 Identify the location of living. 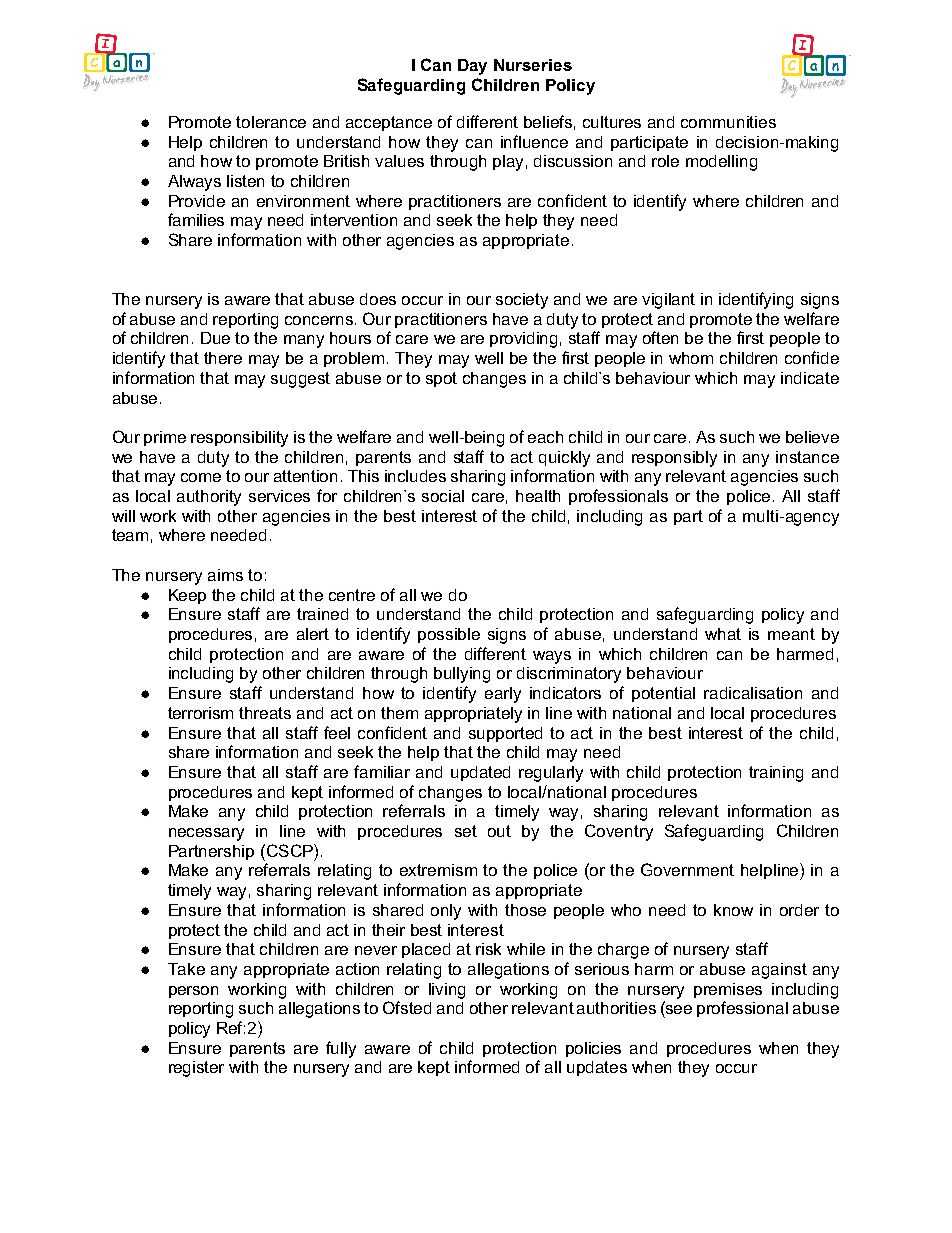
(447, 991).
